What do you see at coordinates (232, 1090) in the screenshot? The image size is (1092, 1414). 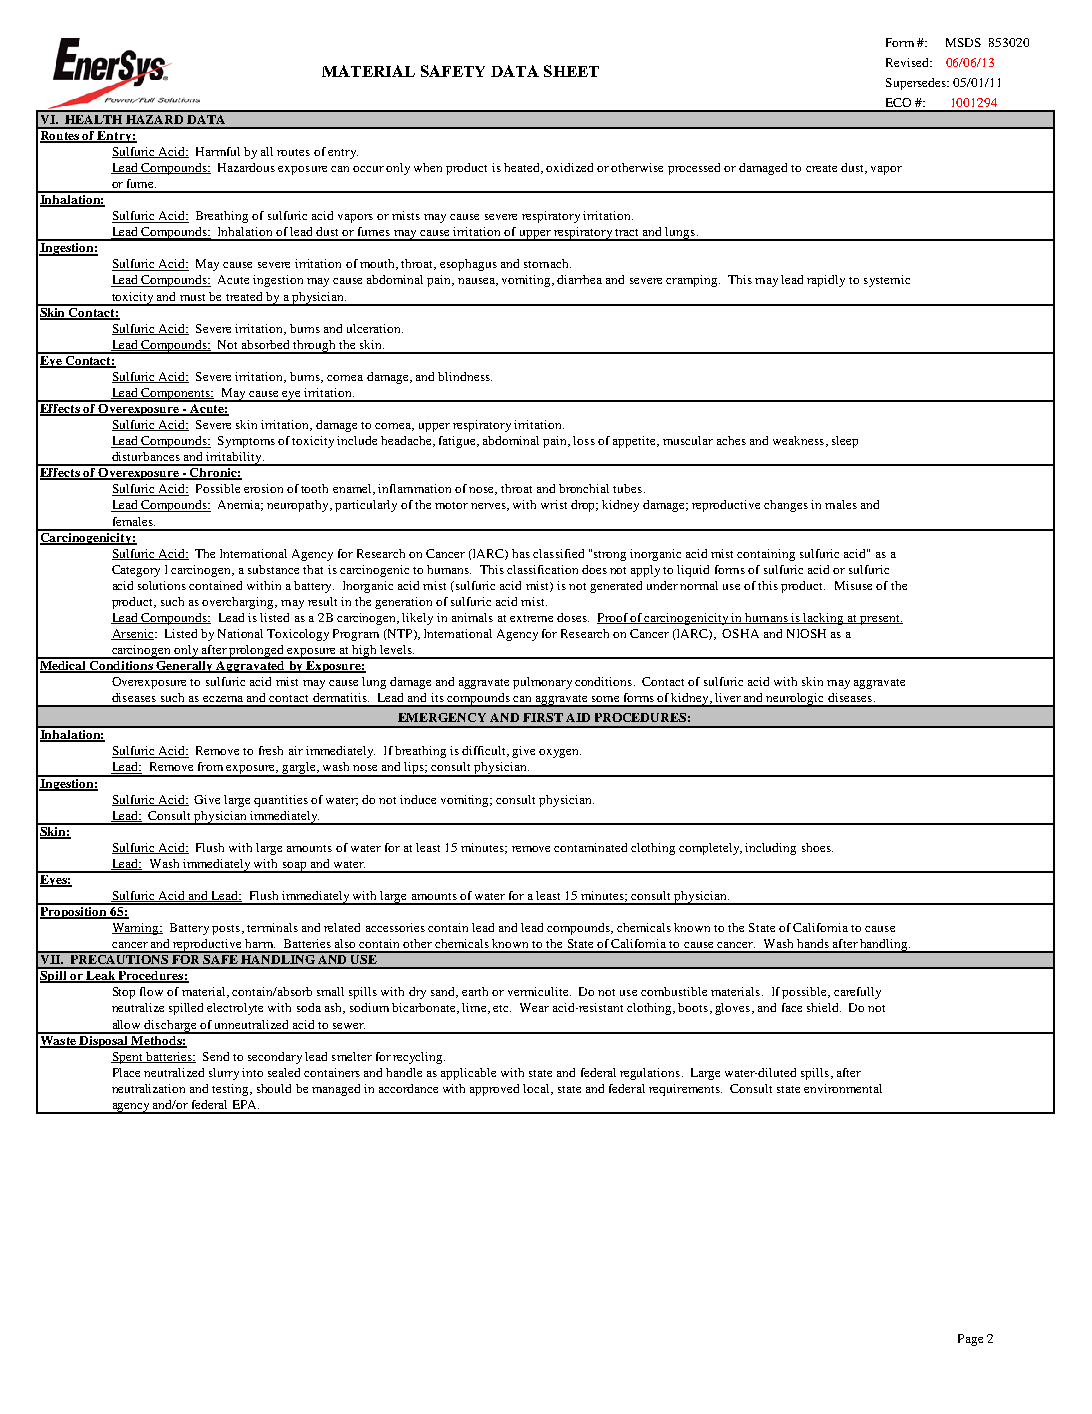 I see `testing` at bounding box center [232, 1090].
